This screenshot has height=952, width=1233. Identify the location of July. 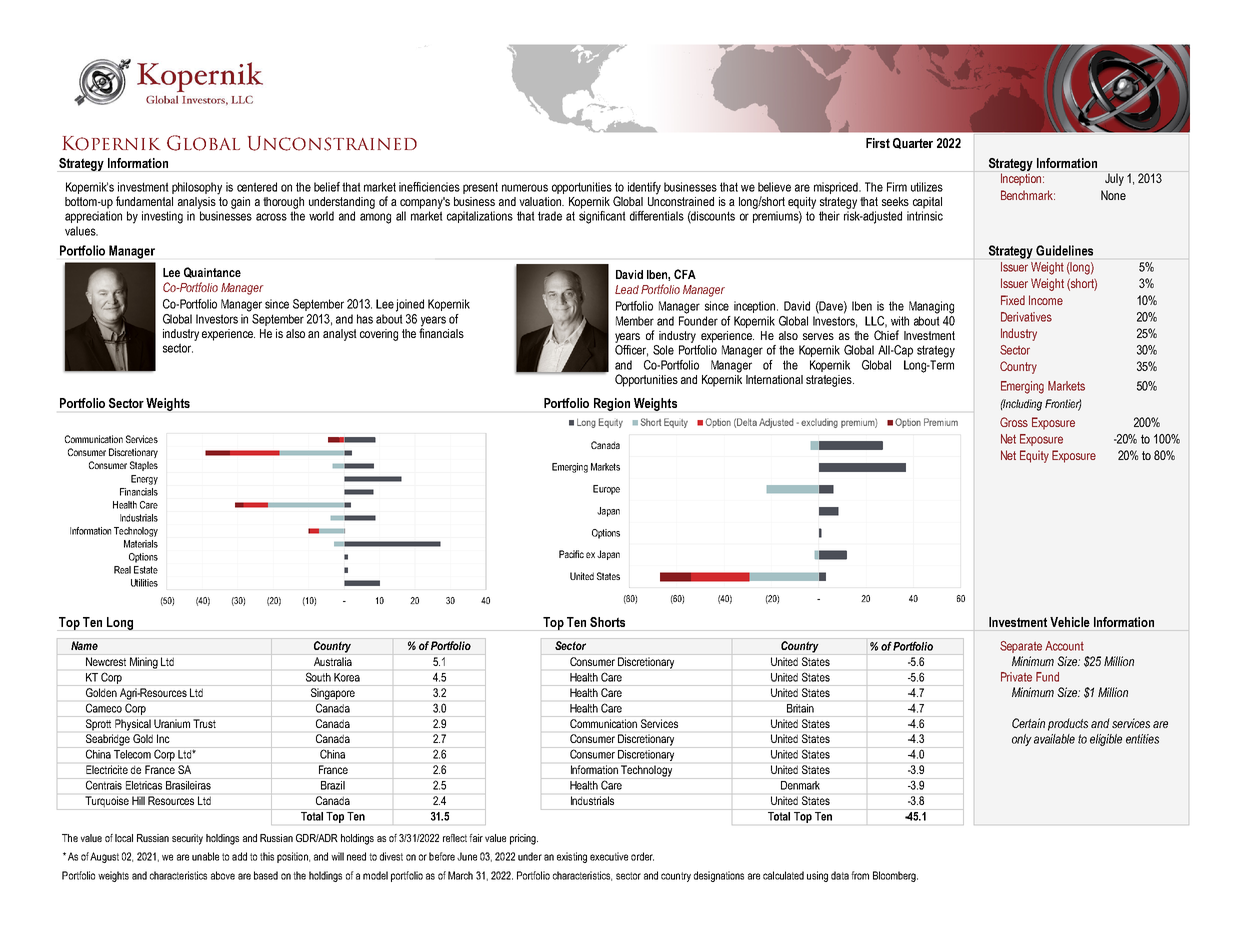
(1114, 179).
